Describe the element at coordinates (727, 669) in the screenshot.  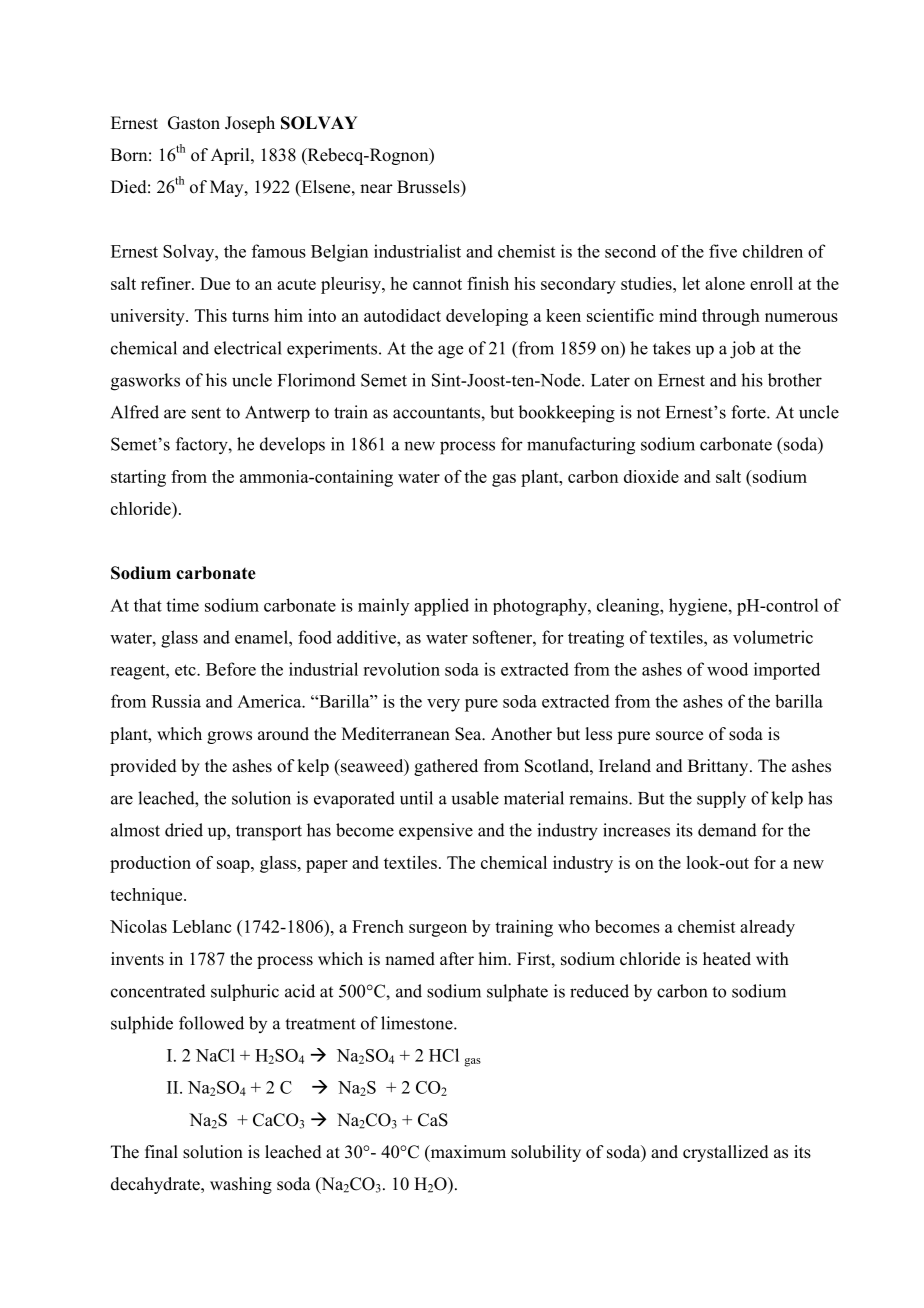
I see `wood` at that location.
